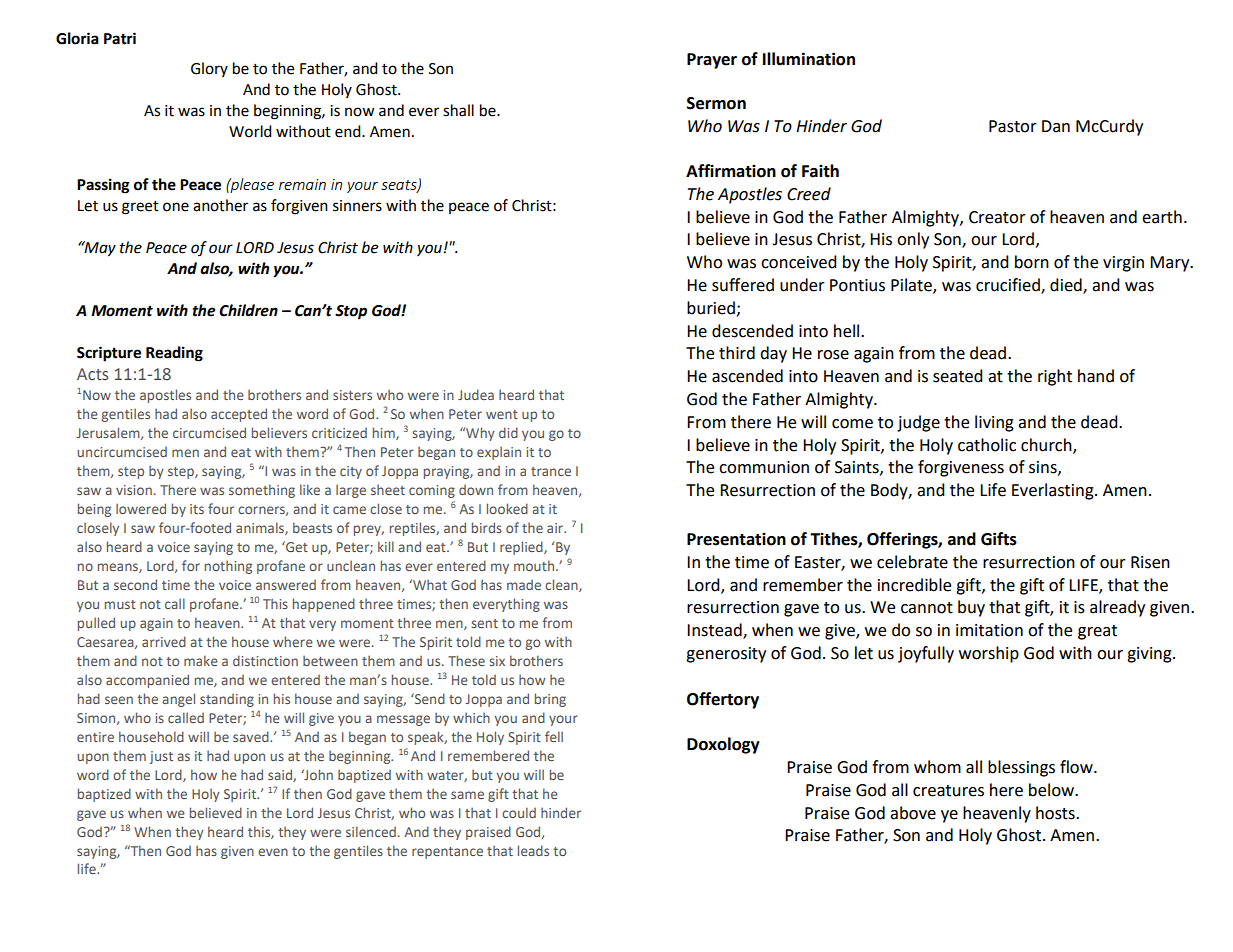  Describe the element at coordinates (535, 565) in the screenshot. I see `mouth` at that location.
